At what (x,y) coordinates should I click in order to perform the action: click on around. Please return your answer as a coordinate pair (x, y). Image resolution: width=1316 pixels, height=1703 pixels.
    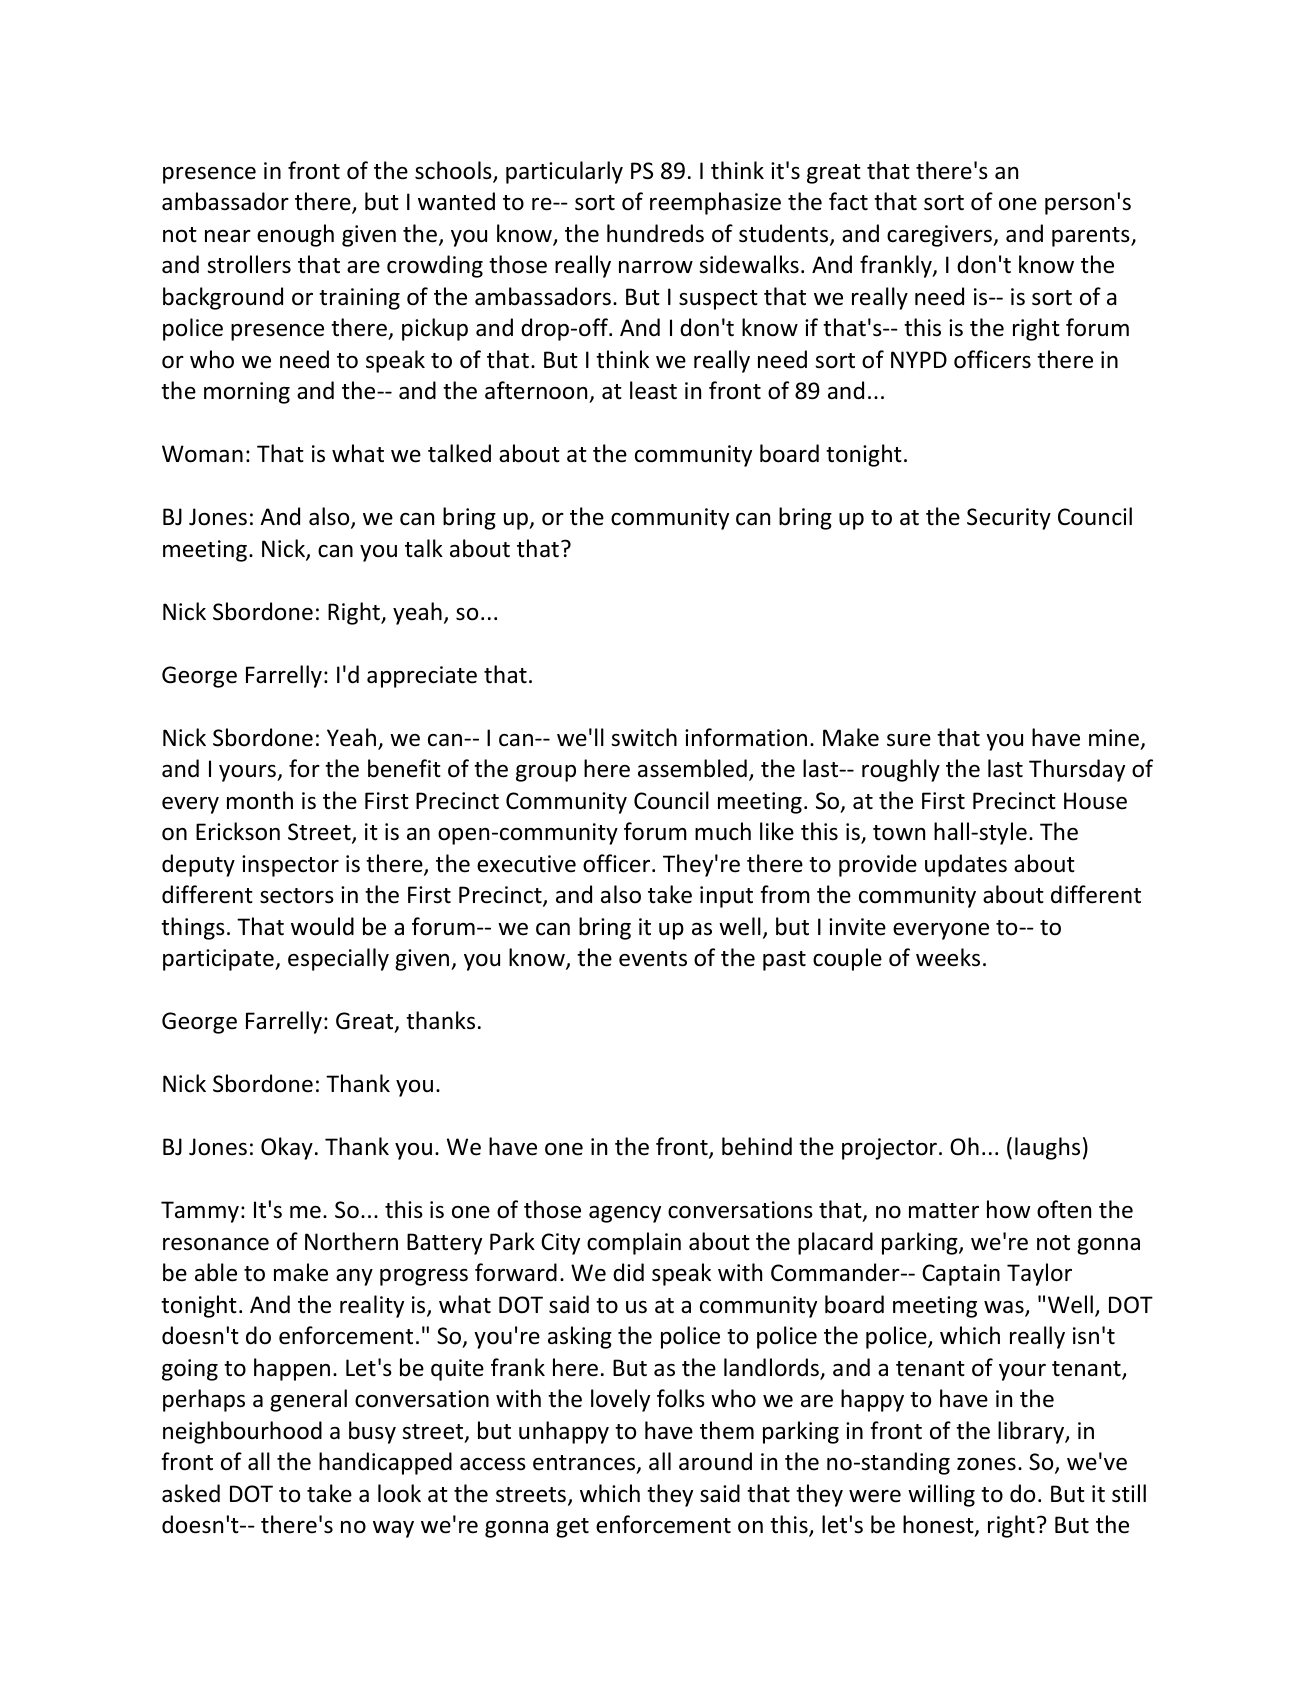
    Looking at the image, I should click on (715, 1461).
